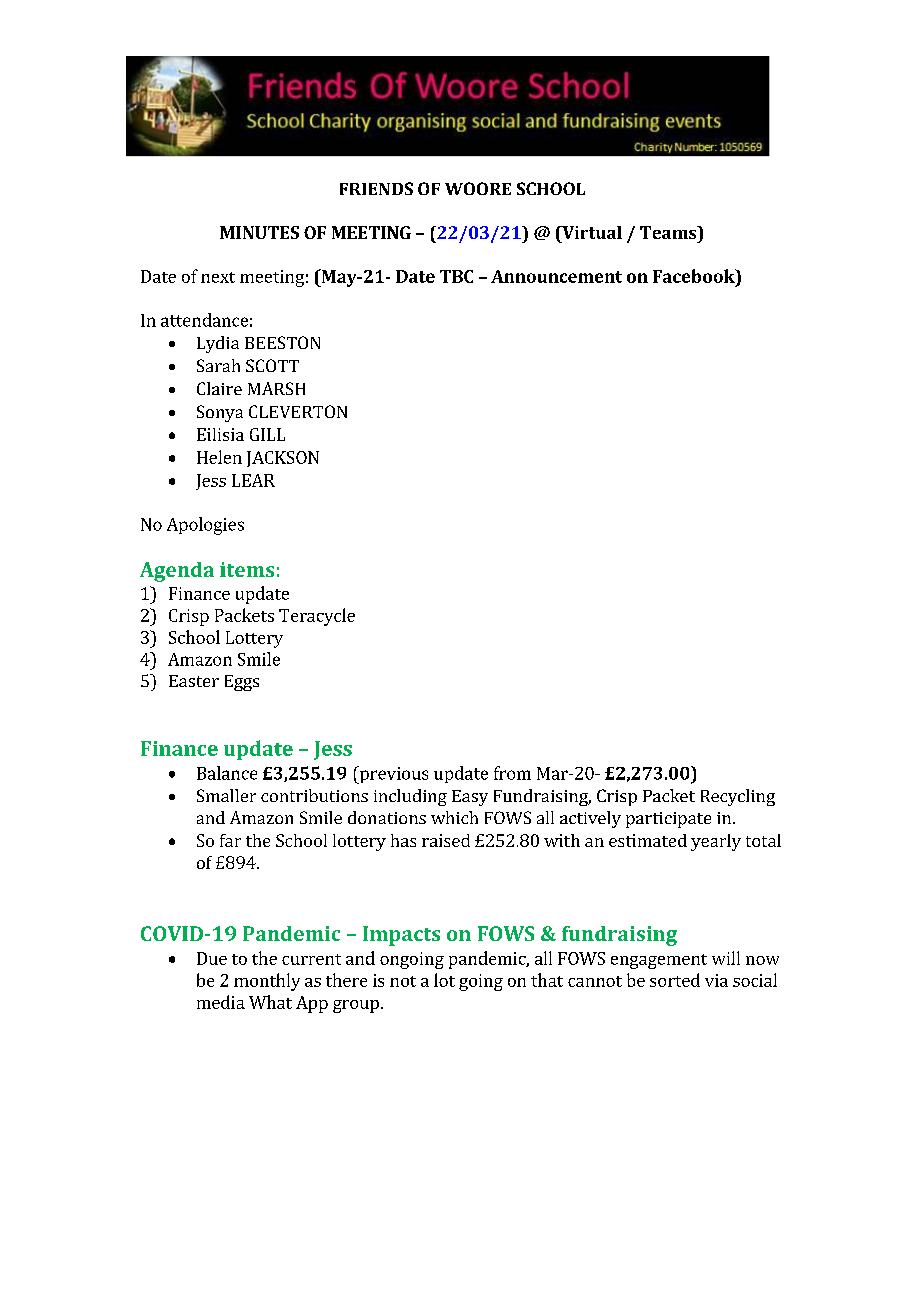 This page has height=1309, width=924. Describe the element at coordinates (230, 840) in the page. I see `far` at that location.
